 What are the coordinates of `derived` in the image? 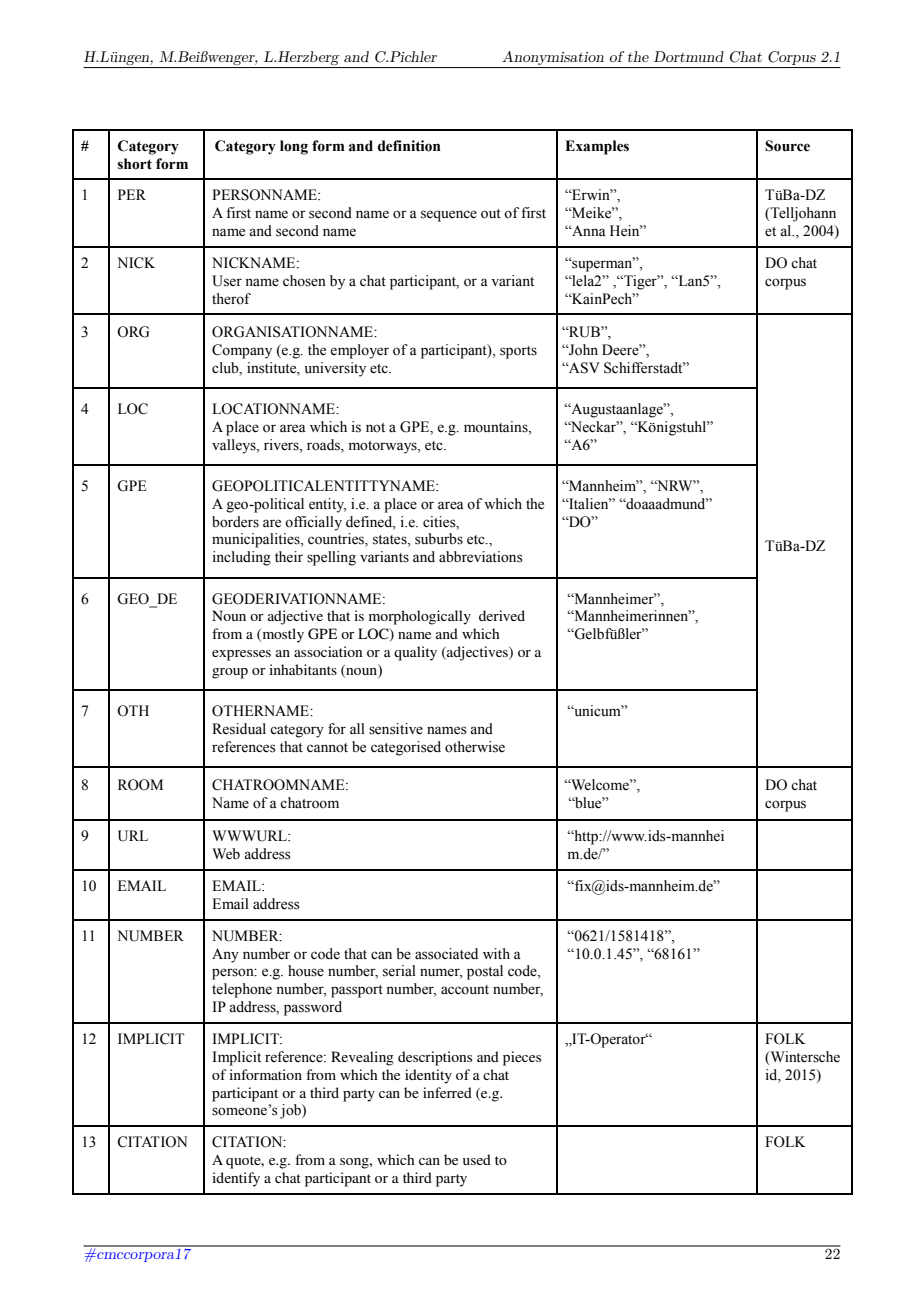 It's located at (502, 615).
